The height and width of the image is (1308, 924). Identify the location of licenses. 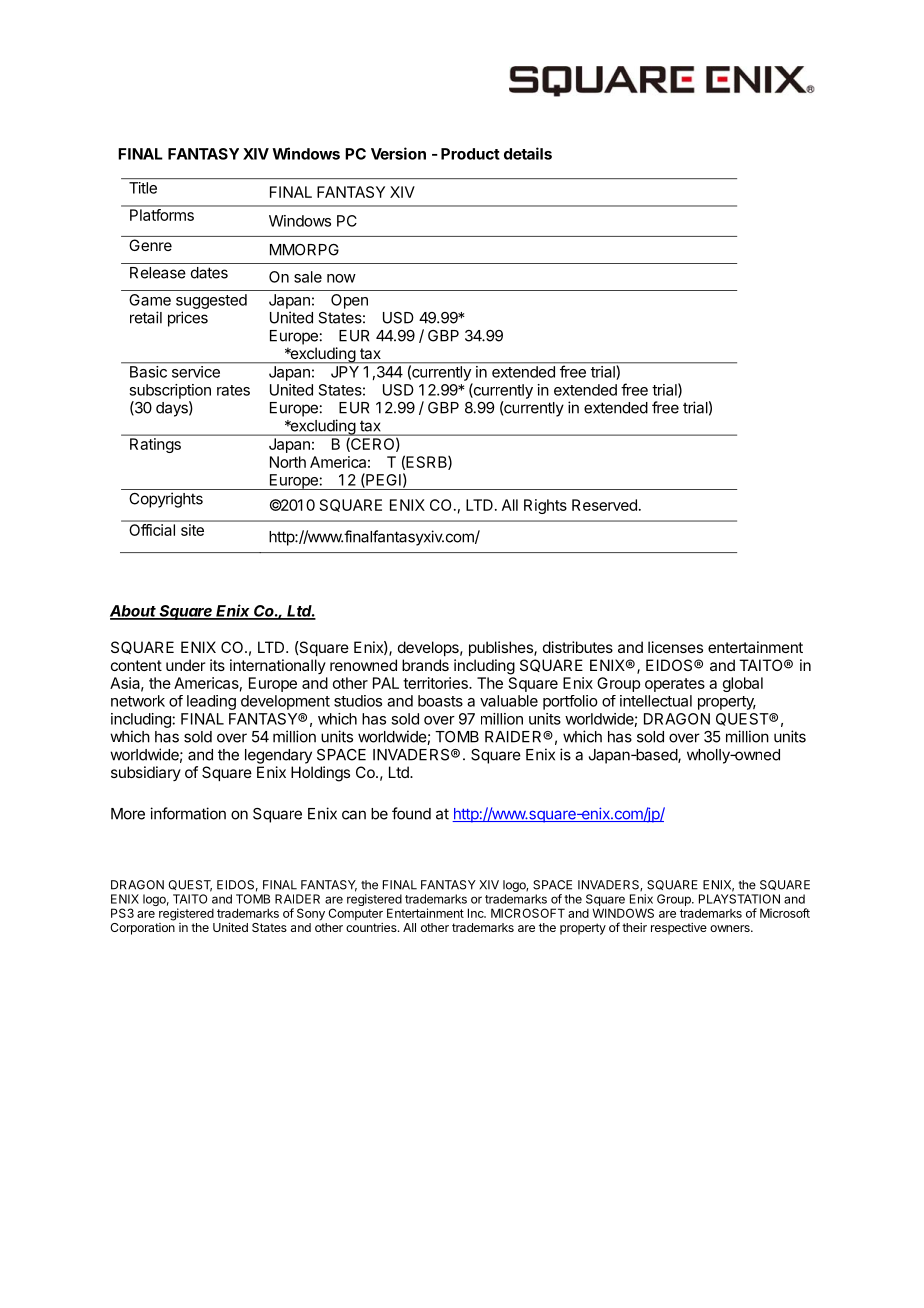
(675, 647).
